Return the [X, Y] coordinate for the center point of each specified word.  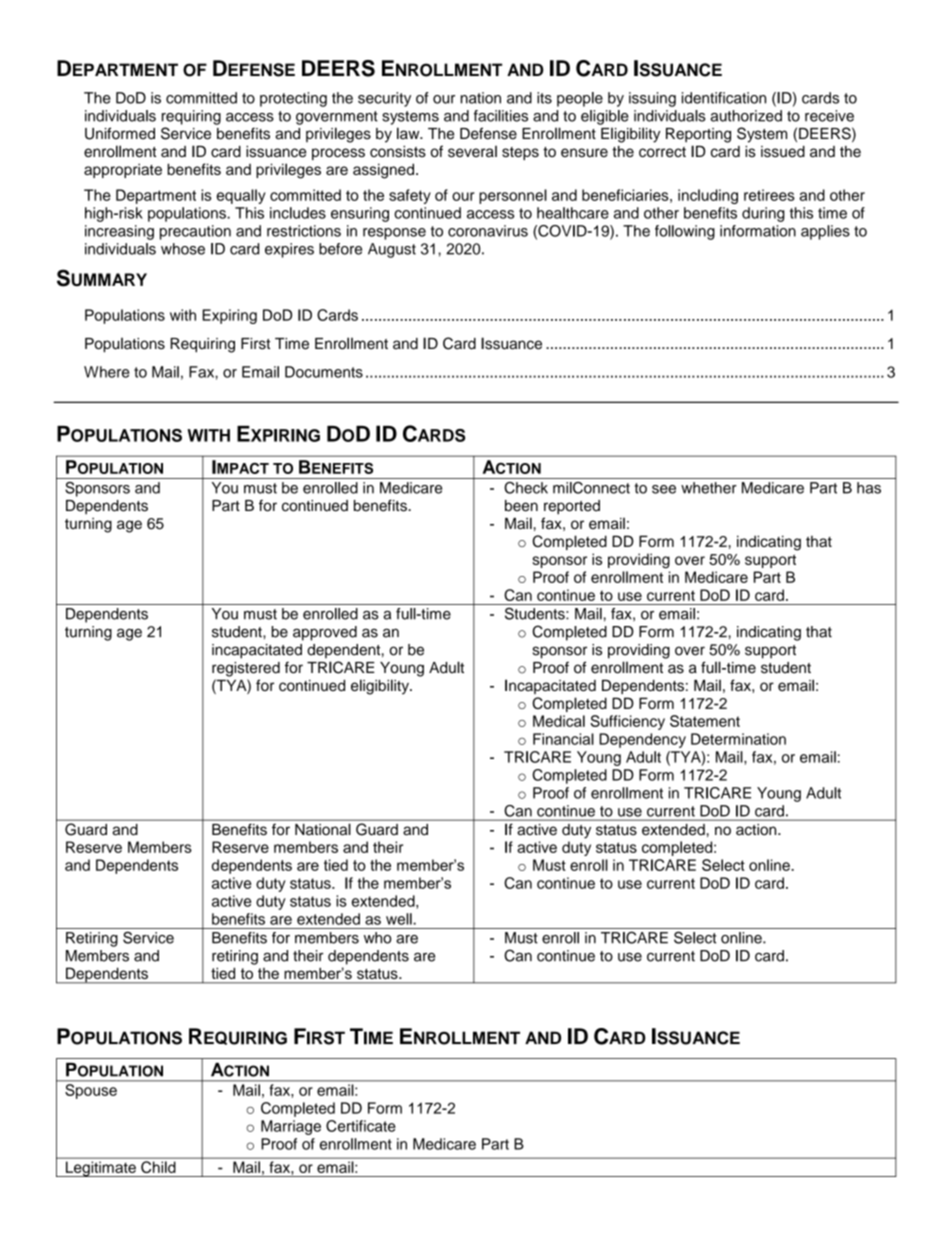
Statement [705, 721]
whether [709, 488]
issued [783, 151]
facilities [501, 116]
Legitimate [100, 1169]
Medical [559, 721]
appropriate [123, 170]
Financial [563, 739]
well [400, 919]
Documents [324, 372]
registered [246, 669]
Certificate [361, 1126]
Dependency [642, 740]
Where [107, 372]
